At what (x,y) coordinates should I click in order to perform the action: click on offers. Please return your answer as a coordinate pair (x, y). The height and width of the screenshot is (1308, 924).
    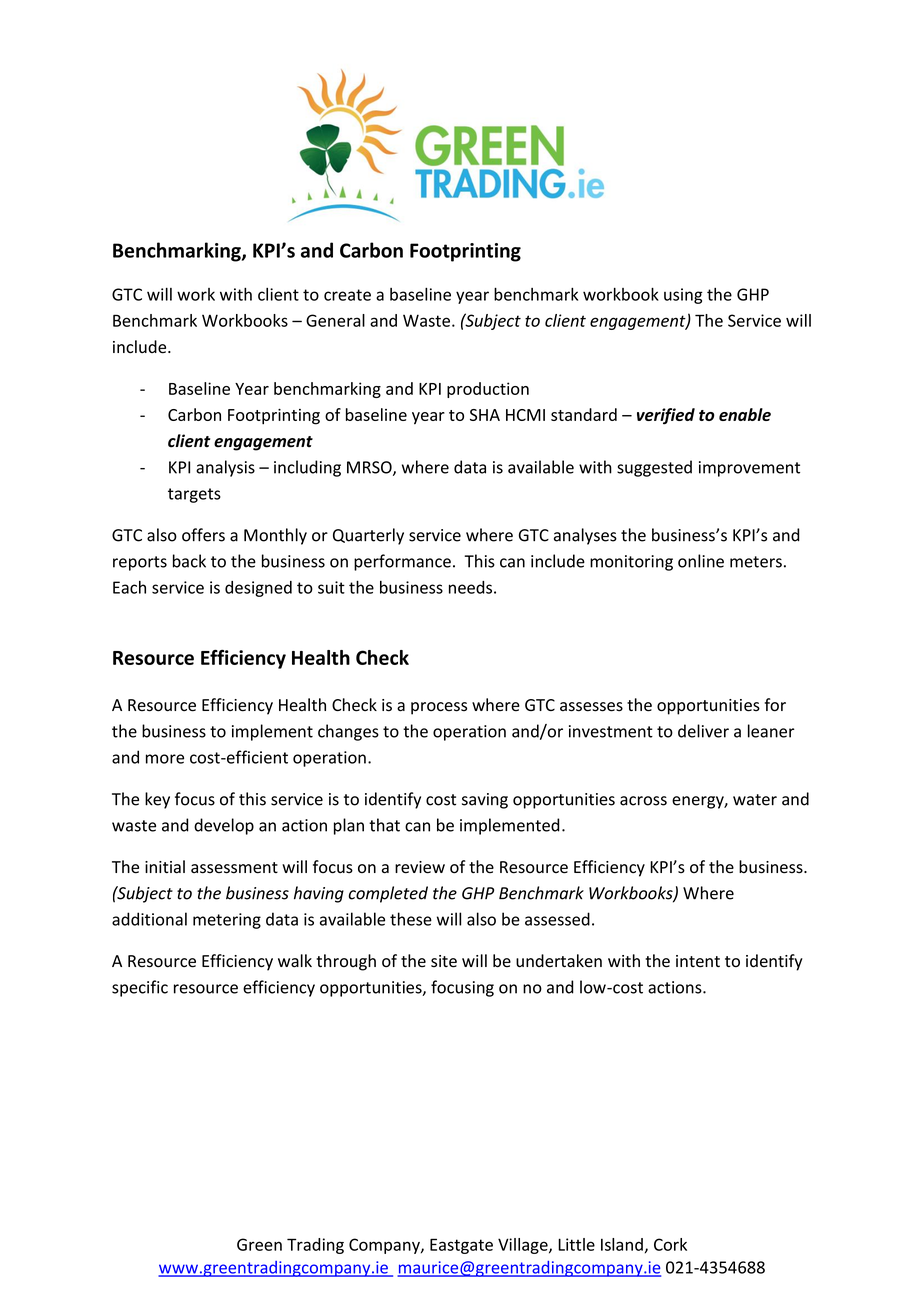
    Looking at the image, I should click on (203, 535).
